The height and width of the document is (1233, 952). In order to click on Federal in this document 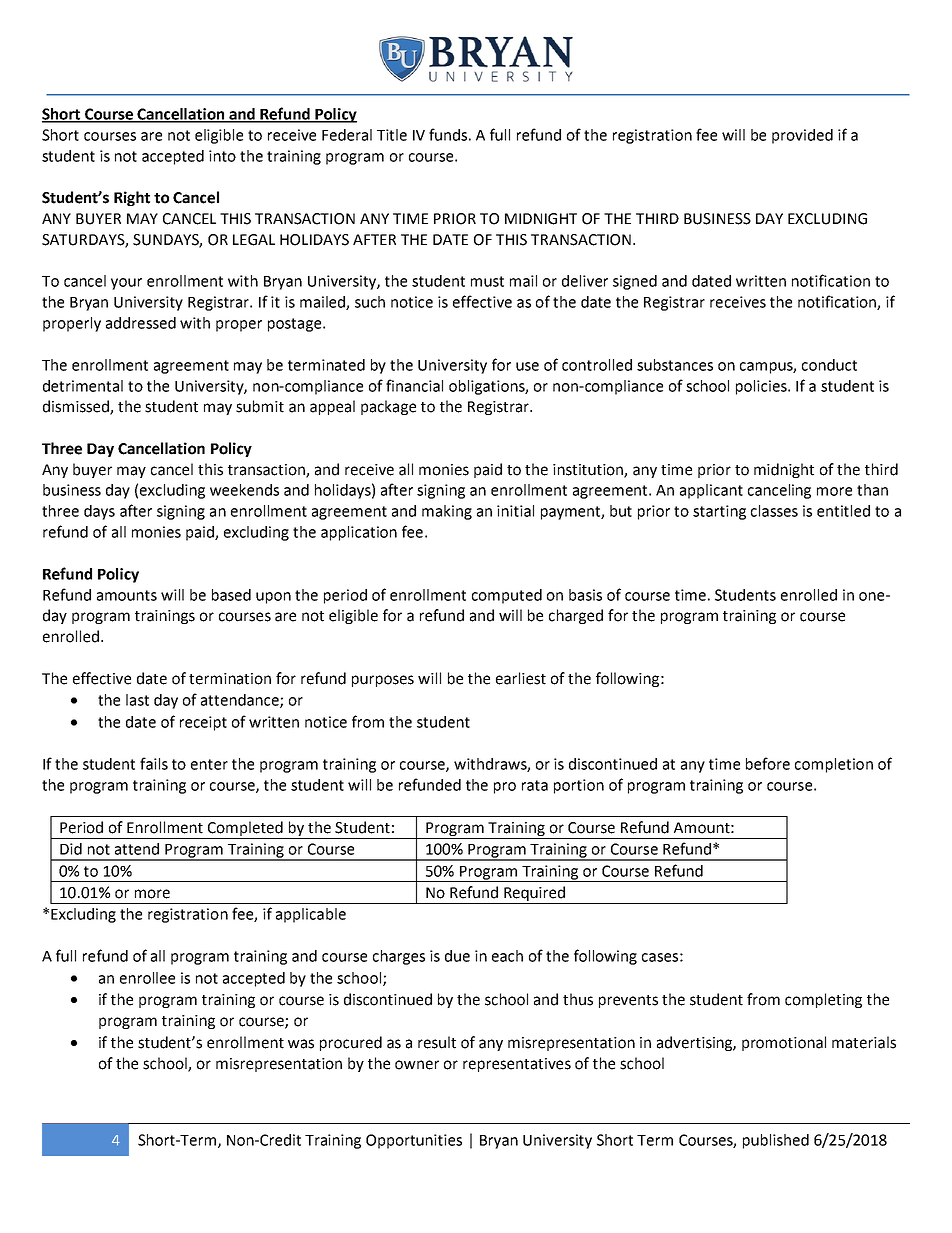, I will do `click(347, 135)`.
